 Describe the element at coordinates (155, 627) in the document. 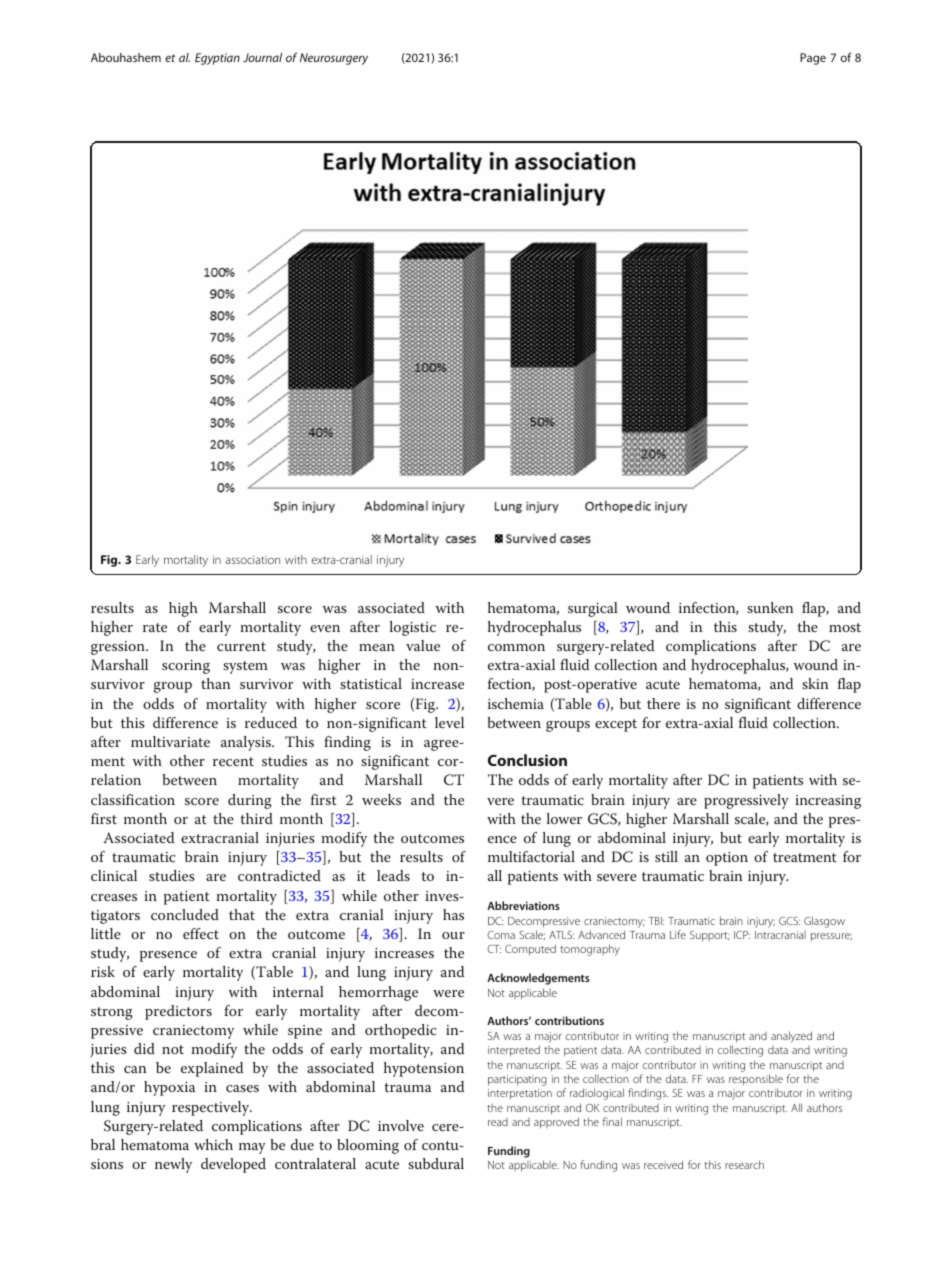

I see `rate` at that location.
